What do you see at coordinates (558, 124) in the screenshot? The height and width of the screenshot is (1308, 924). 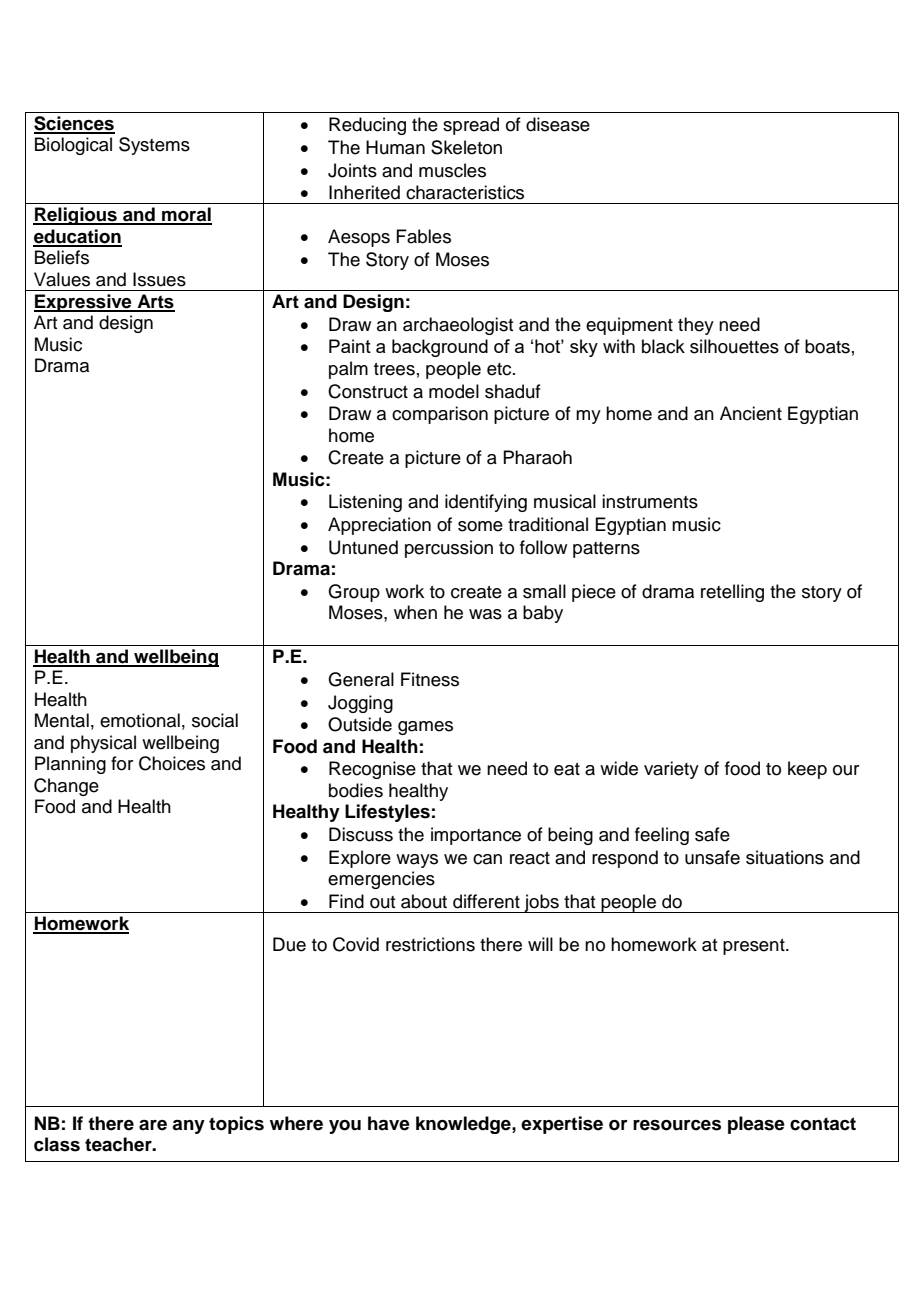 I see `disease` at bounding box center [558, 124].
